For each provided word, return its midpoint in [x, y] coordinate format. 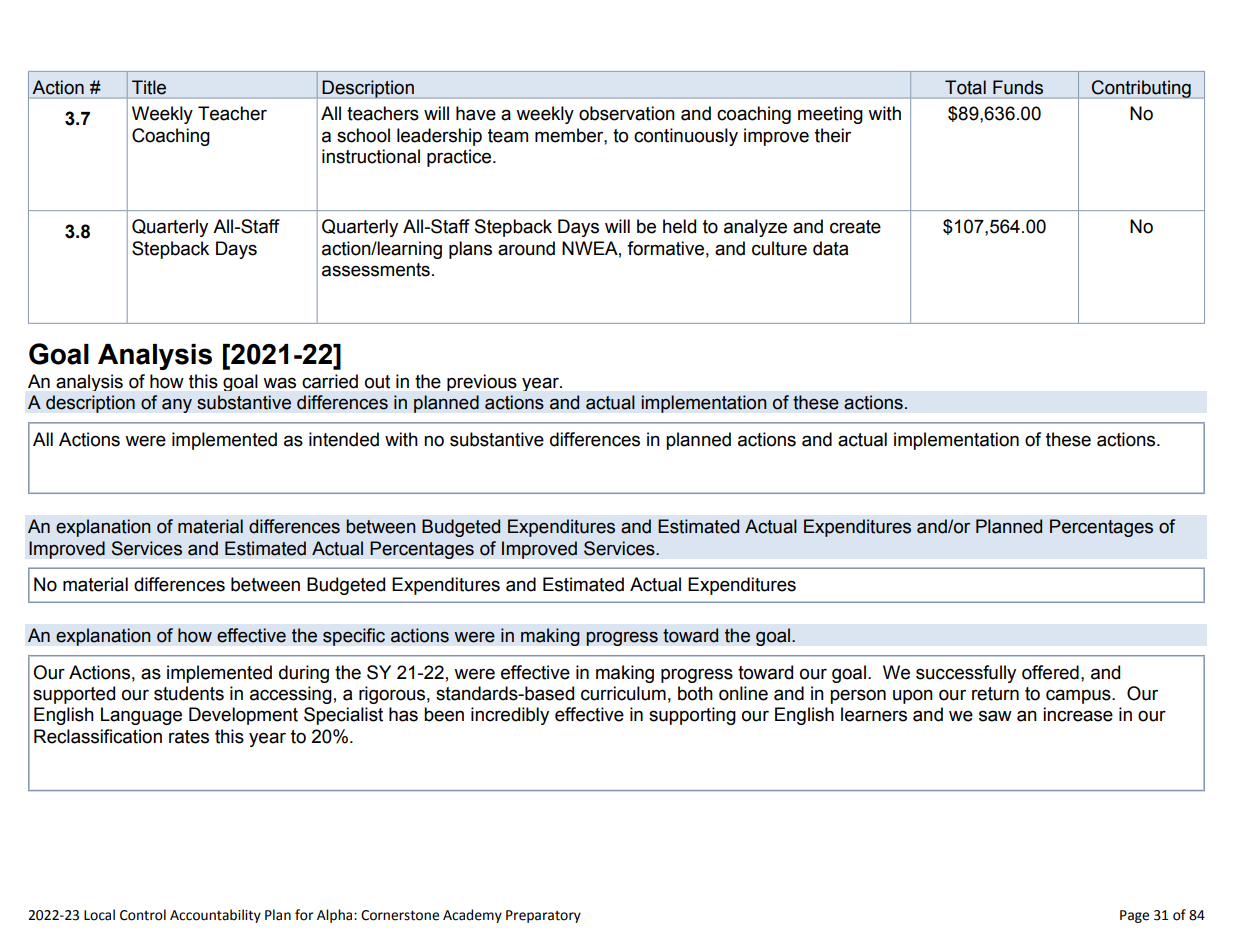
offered [1050, 672]
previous [482, 382]
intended [344, 439]
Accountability [215, 916]
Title [149, 87]
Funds [1018, 87]
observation [627, 113]
